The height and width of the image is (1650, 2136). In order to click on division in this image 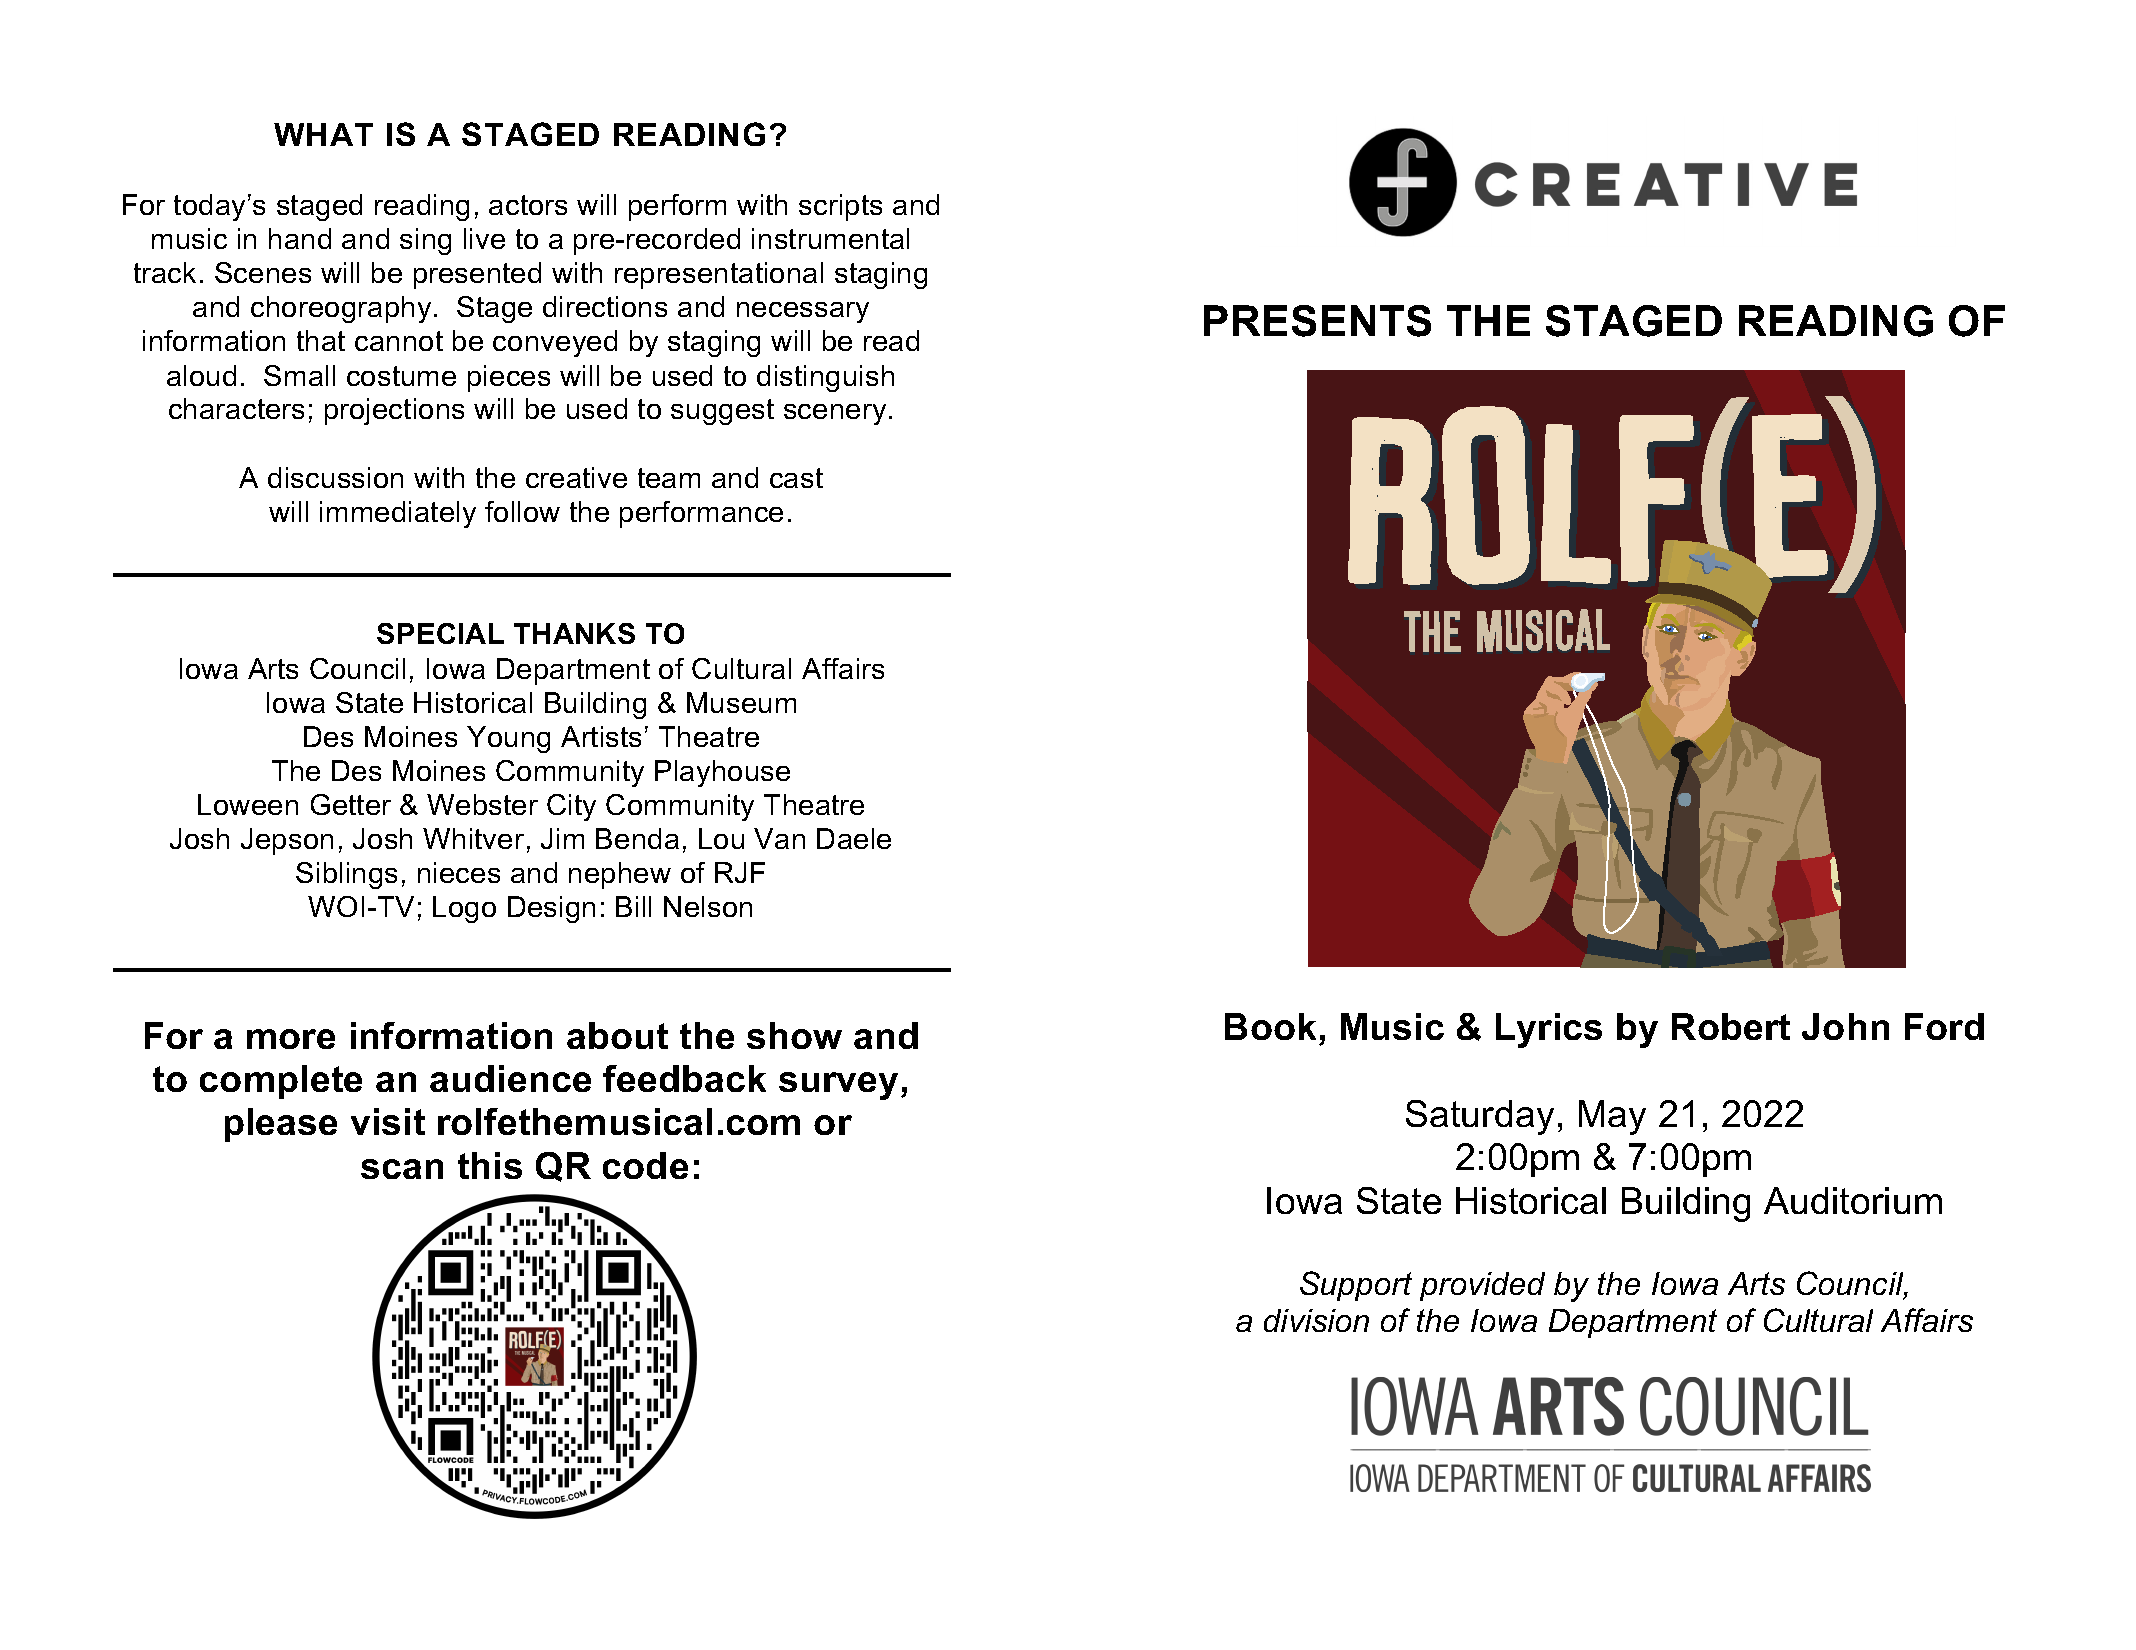, I will do `click(1316, 1320)`.
